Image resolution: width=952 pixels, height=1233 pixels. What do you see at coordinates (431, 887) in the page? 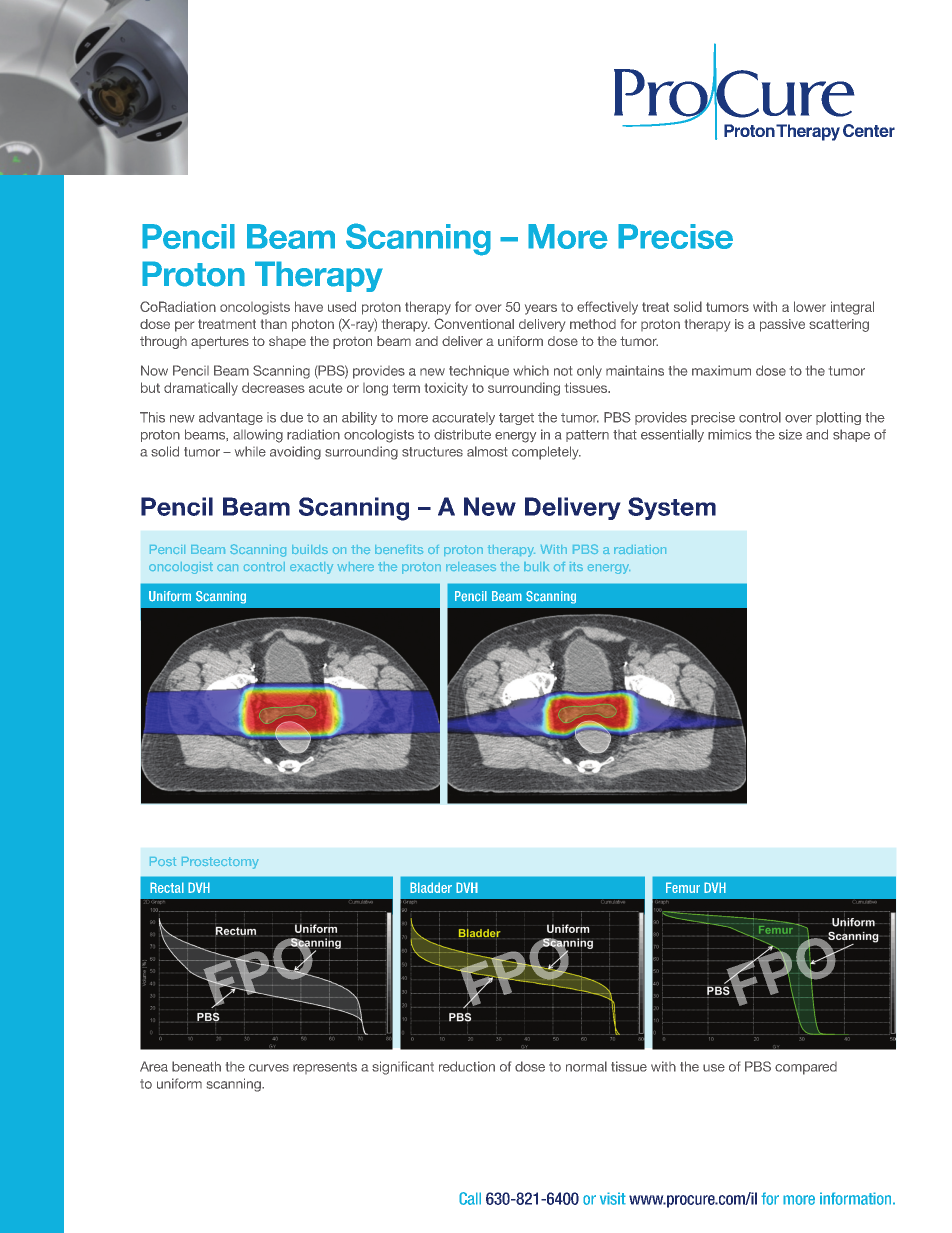
I see `Bladder` at bounding box center [431, 887].
